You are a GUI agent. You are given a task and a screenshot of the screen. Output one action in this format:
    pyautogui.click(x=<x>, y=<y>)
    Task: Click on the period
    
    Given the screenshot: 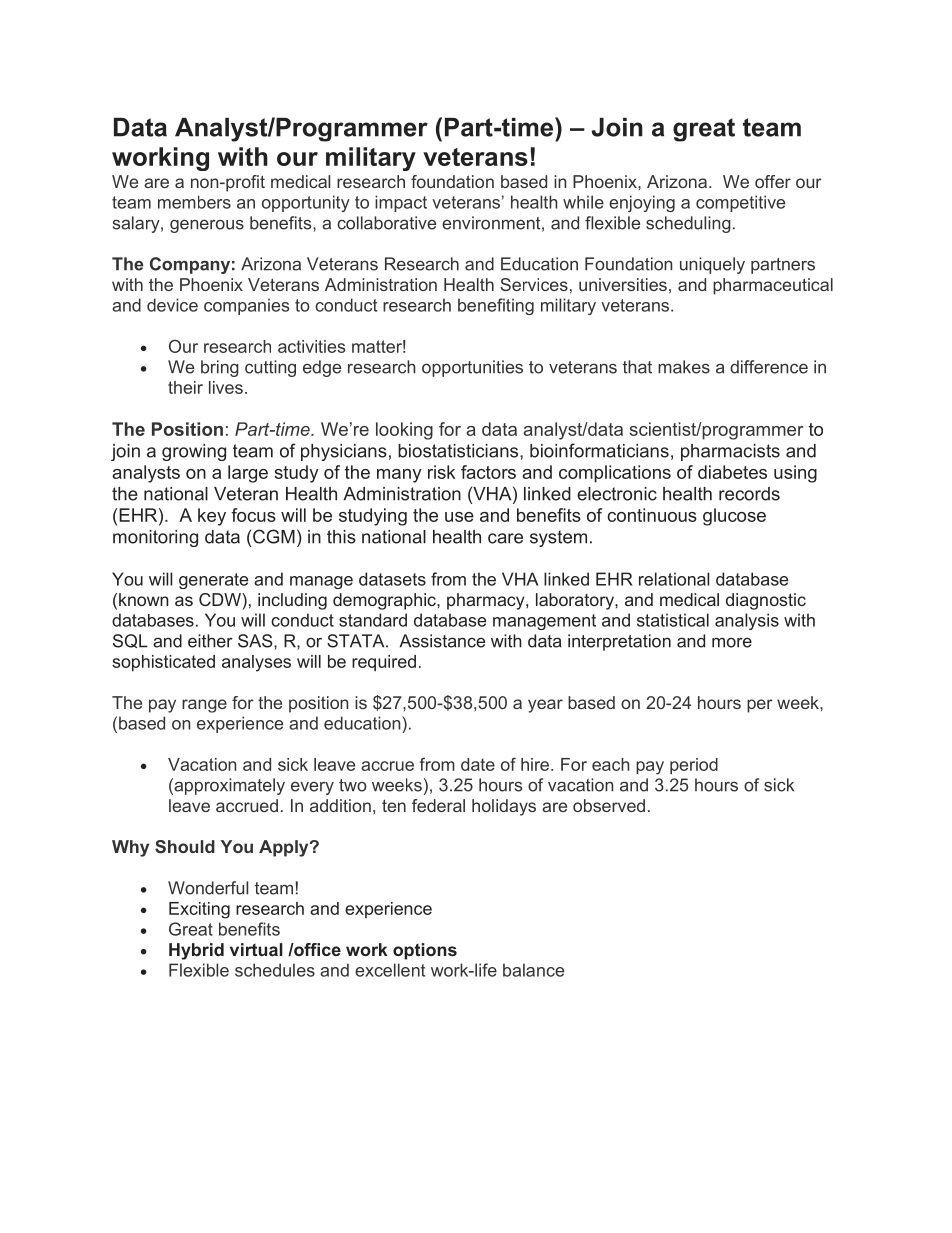 What is the action you would take?
    pyautogui.click(x=694, y=766)
